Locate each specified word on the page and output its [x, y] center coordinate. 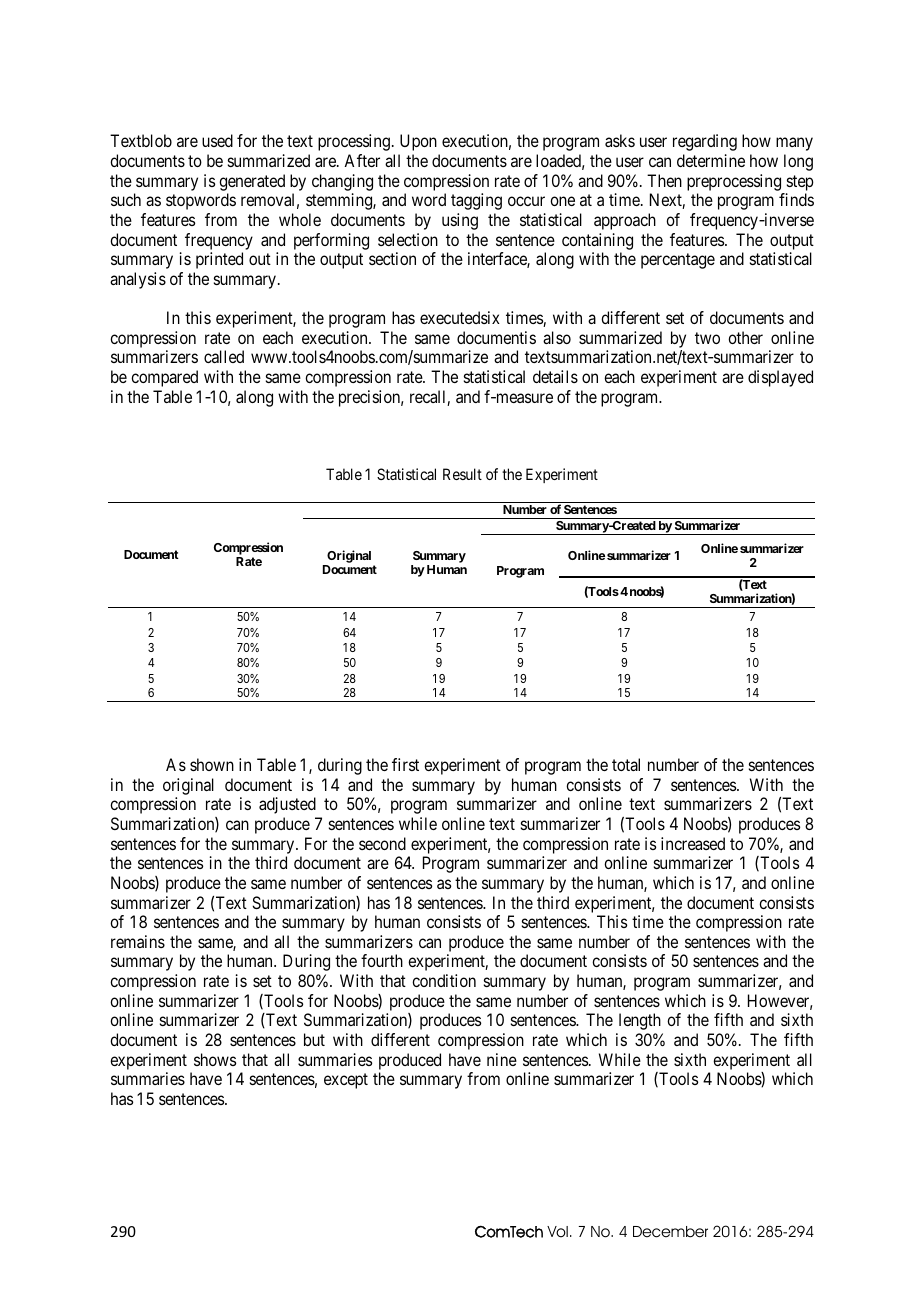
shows [215, 1059]
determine [711, 160]
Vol [557, 1232]
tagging [476, 201]
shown [212, 764]
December [670, 1232]
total [626, 764]
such [126, 199]
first [405, 764]
